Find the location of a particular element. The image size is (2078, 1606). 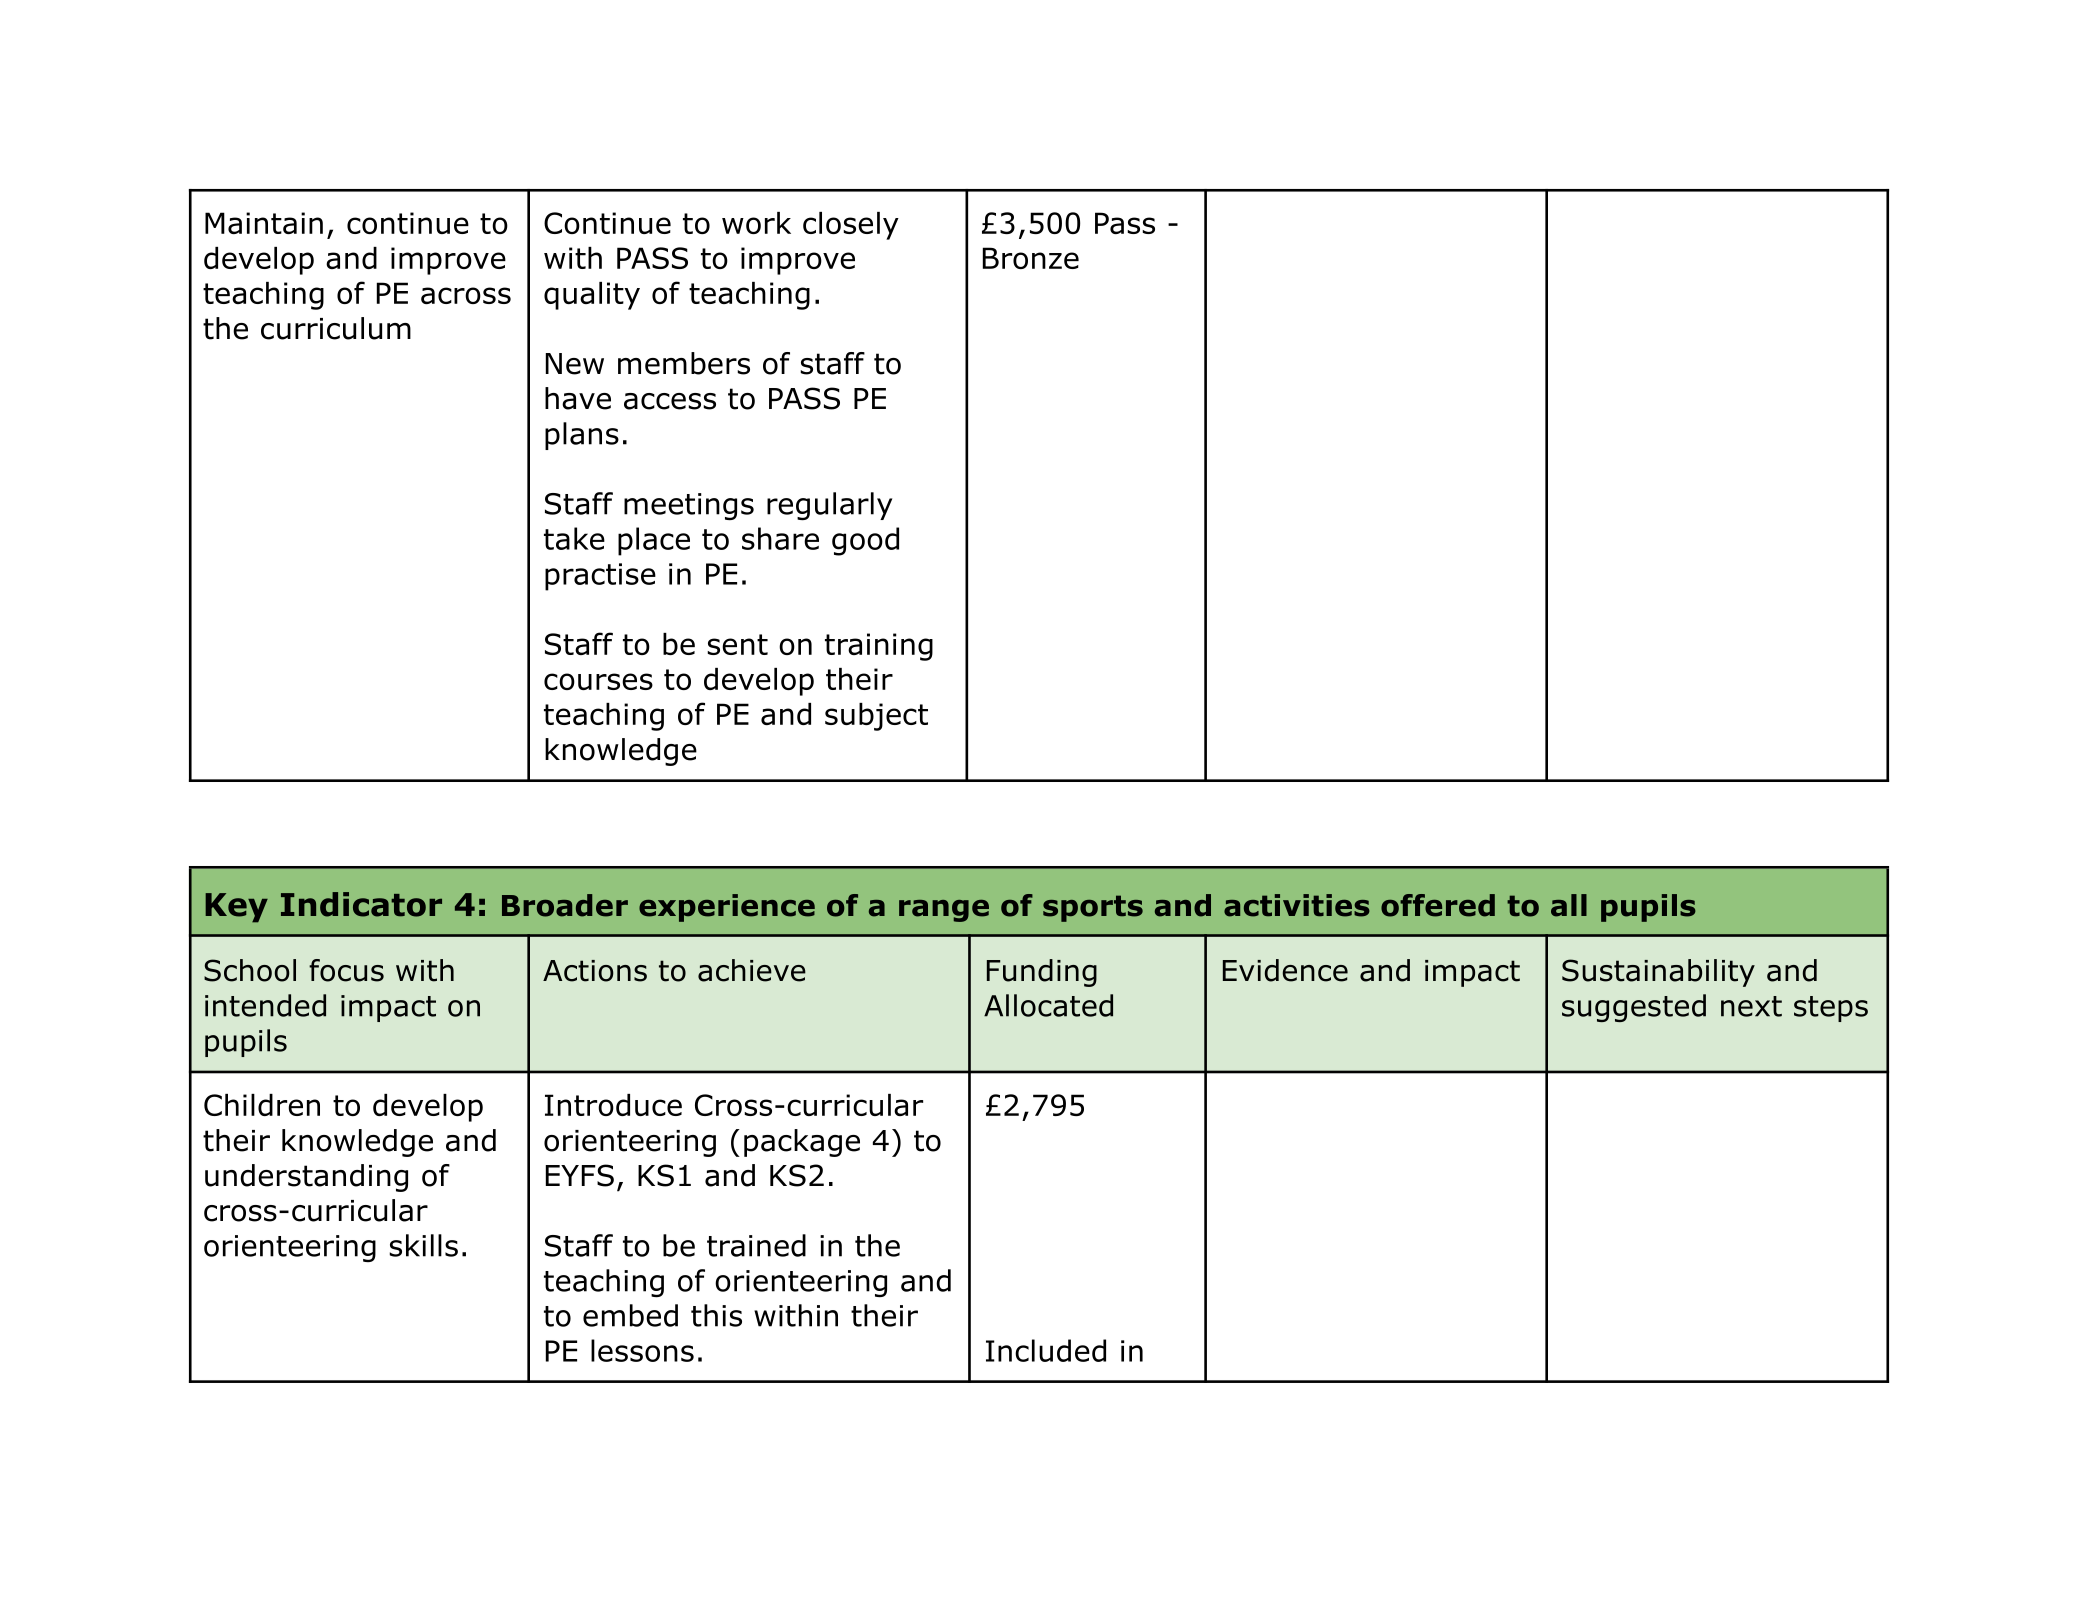

good is located at coordinates (865, 541).
